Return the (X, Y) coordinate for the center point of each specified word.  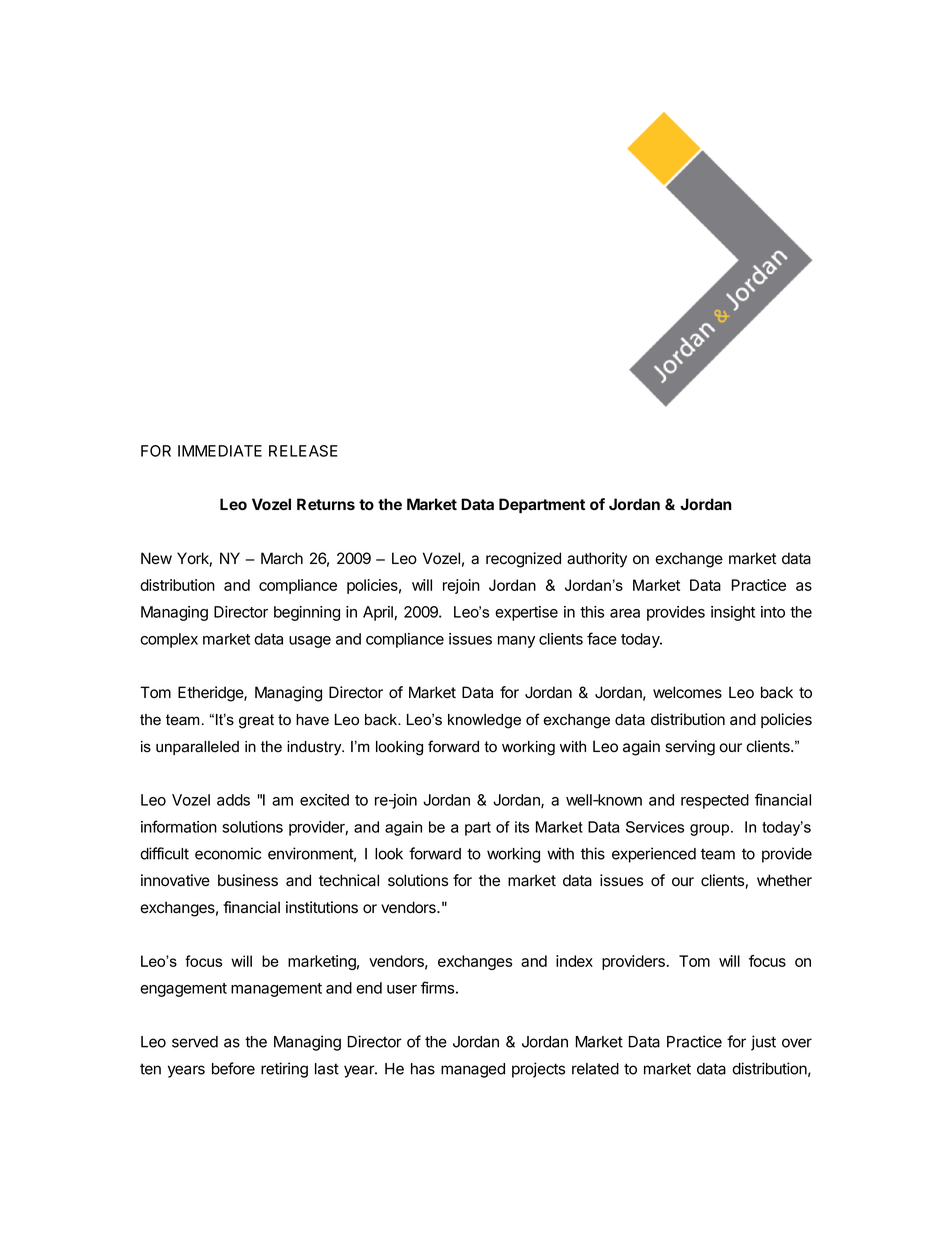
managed (473, 1070)
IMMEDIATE (220, 451)
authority (597, 560)
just (763, 1043)
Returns (326, 504)
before (233, 1068)
